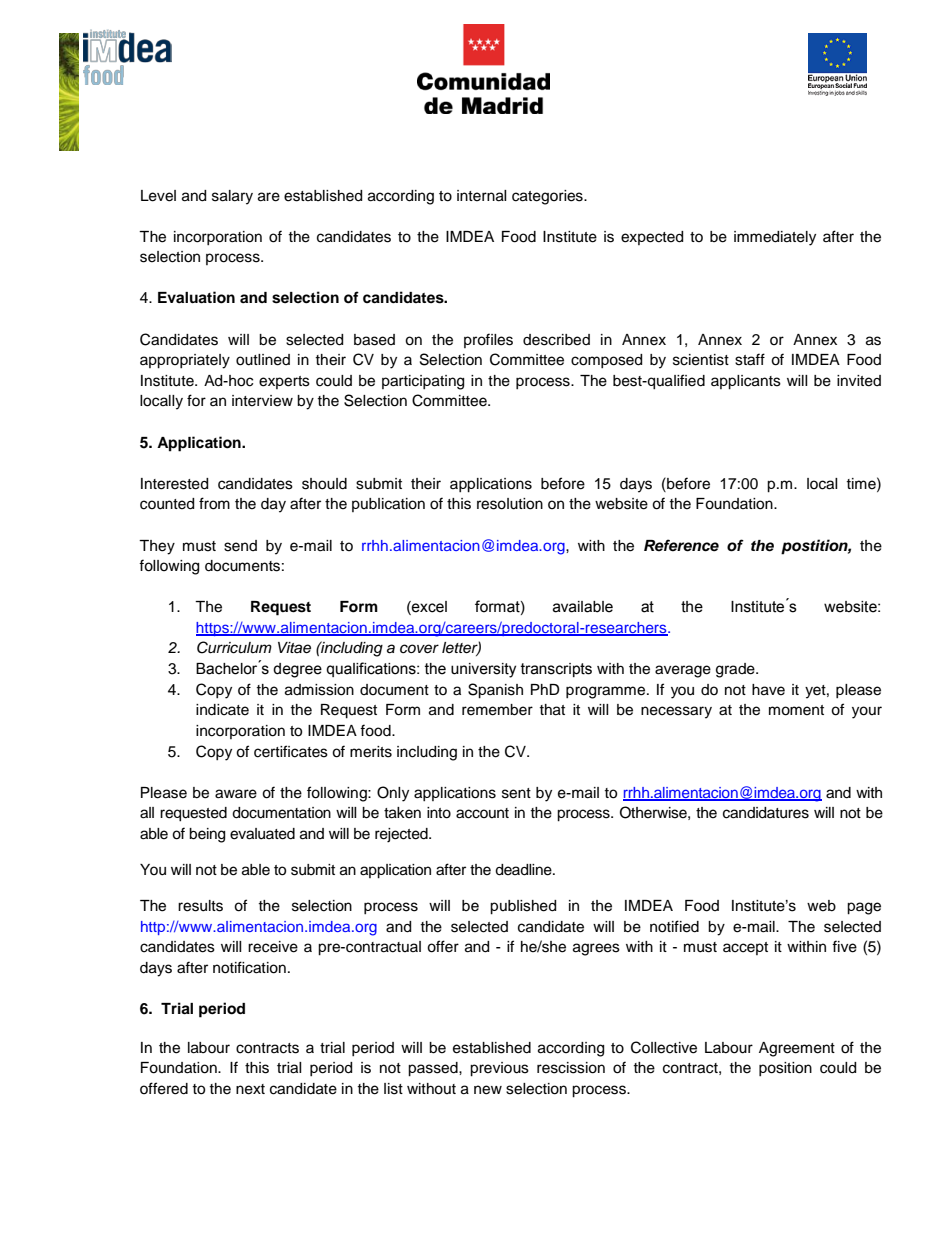  I want to click on applicants, so click(746, 382).
